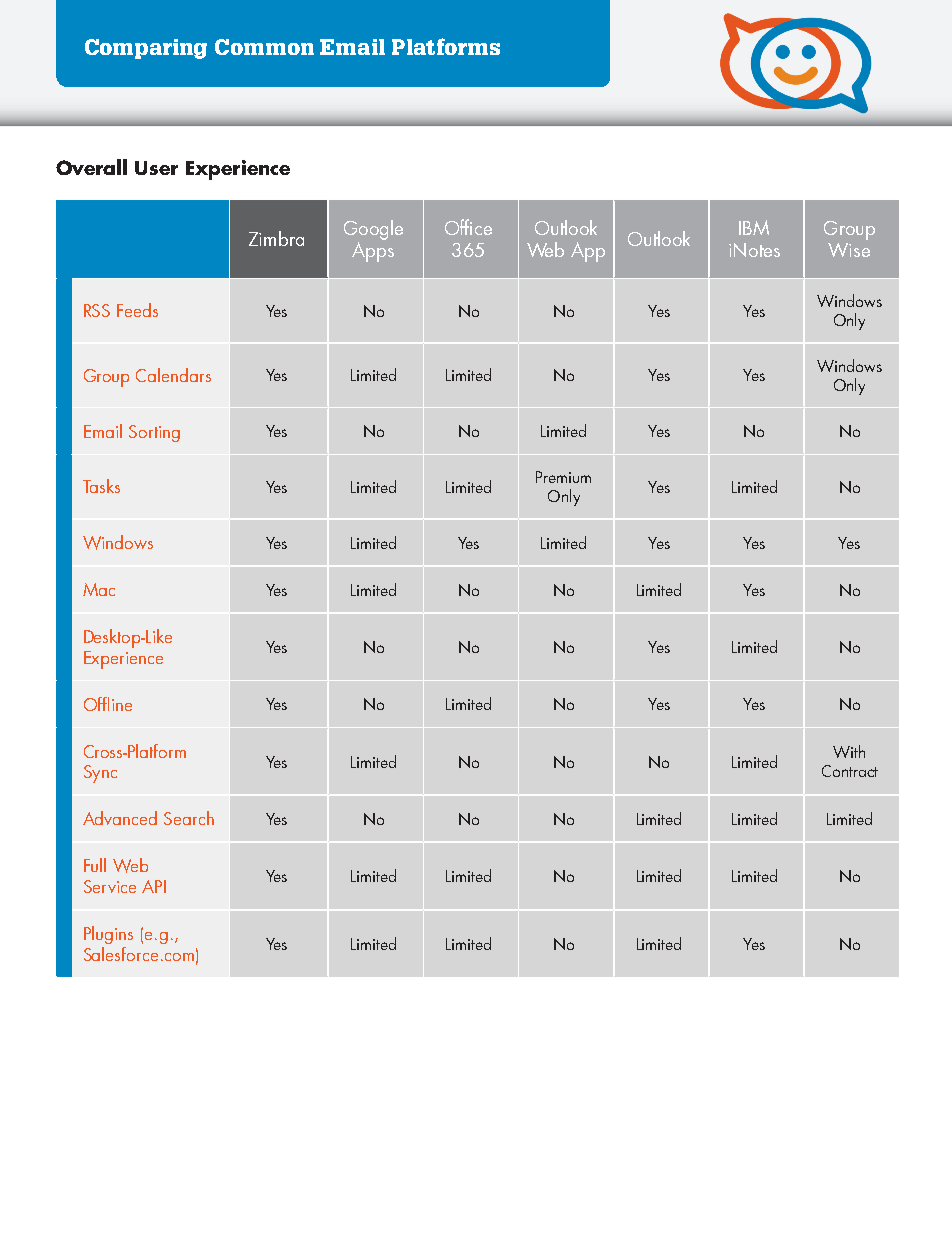 This image has height=1233, width=952. What do you see at coordinates (146, 49) in the image?
I see `Comparing` at bounding box center [146, 49].
